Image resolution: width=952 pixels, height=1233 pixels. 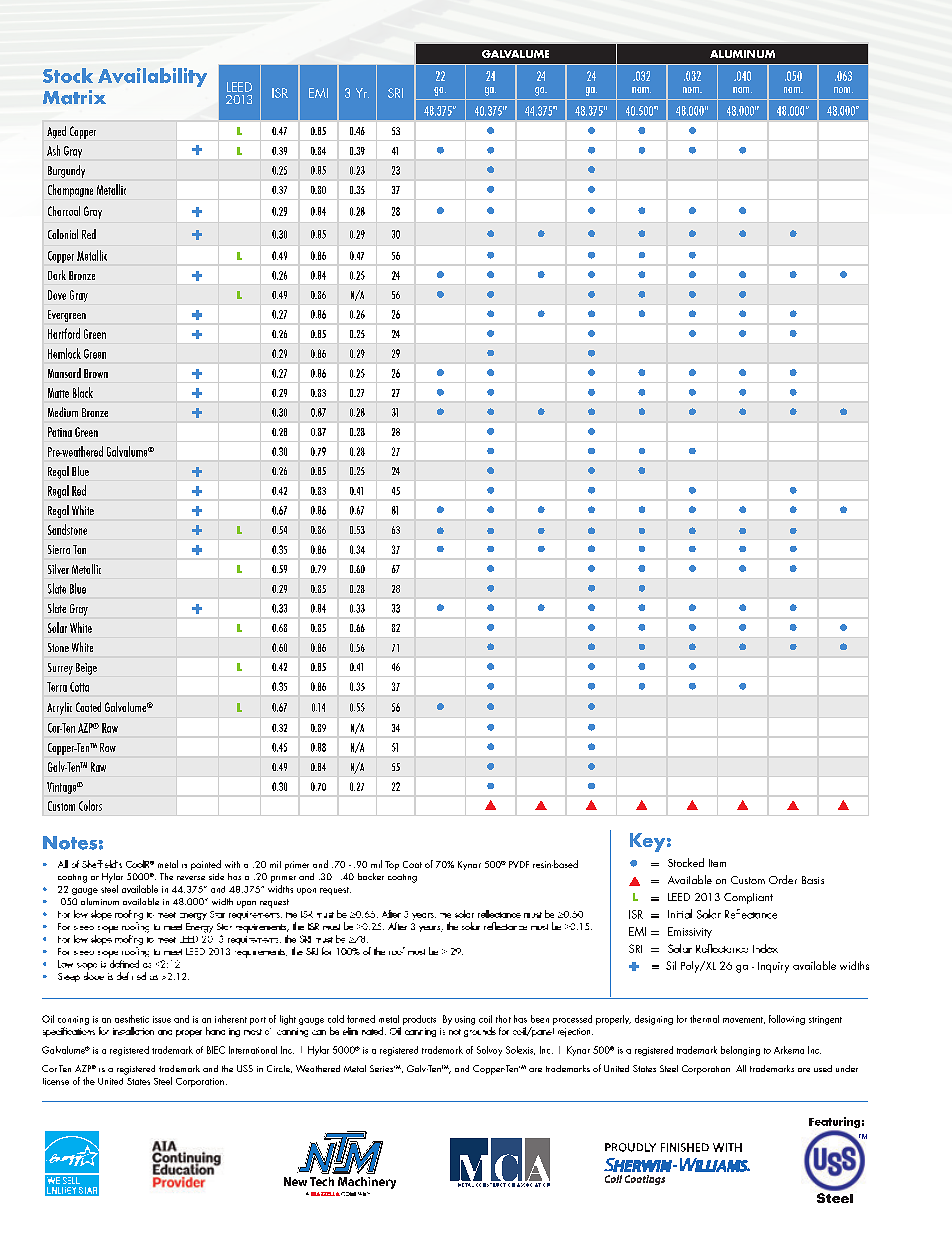 I want to click on license, so click(x=56, y=1081).
